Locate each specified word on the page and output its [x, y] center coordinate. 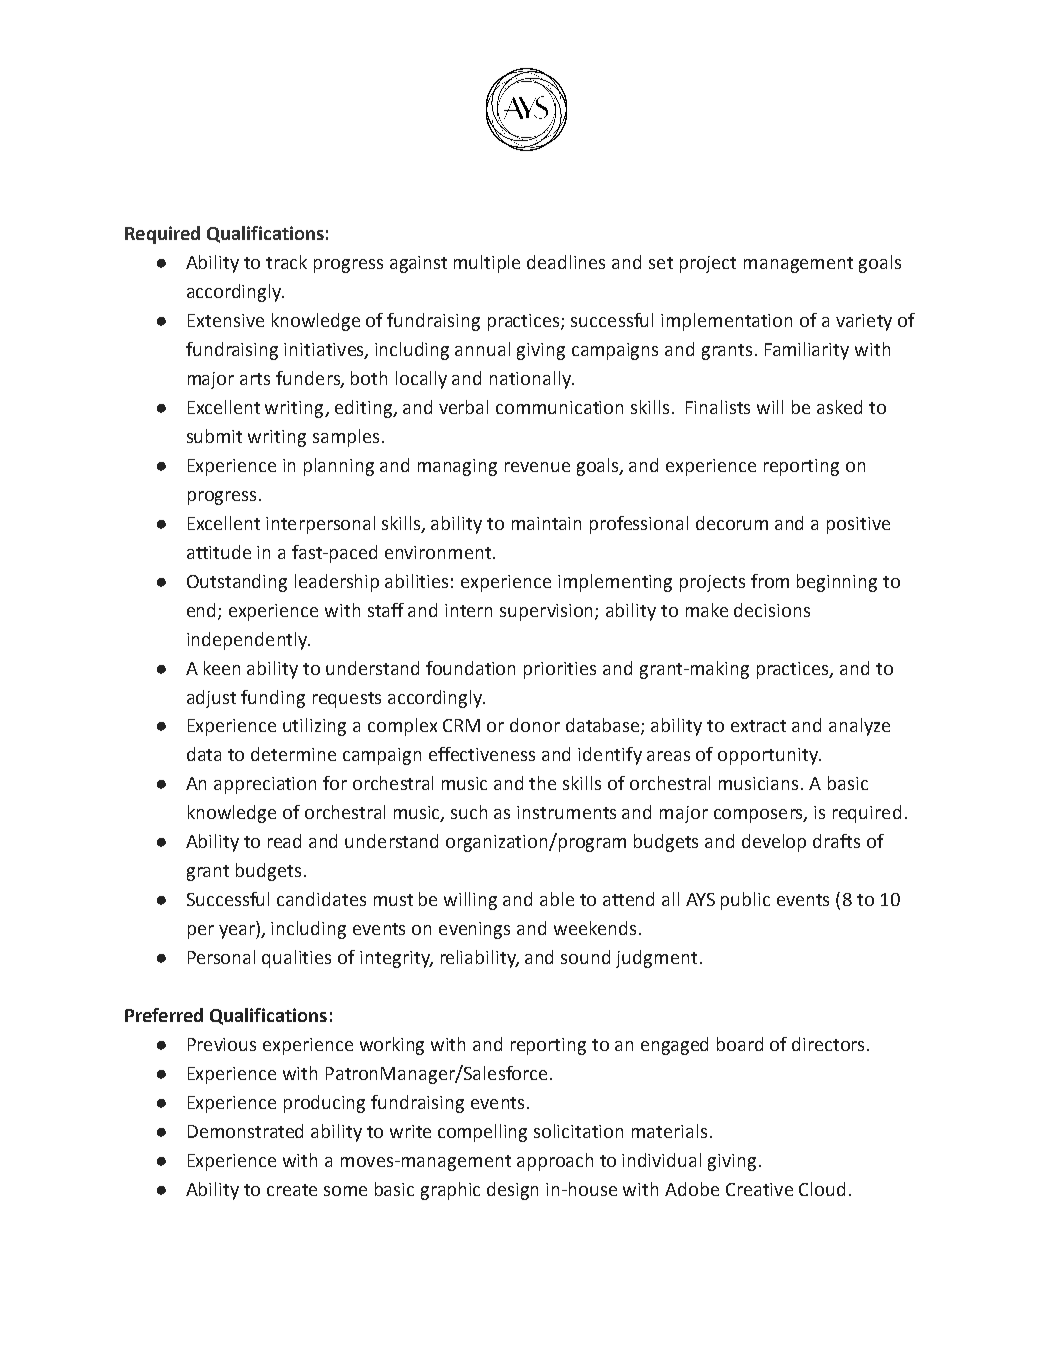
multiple [487, 264]
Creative [759, 1189]
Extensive [226, 320]
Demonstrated [245, 1131]
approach [555, 1162]
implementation [726, 322]
